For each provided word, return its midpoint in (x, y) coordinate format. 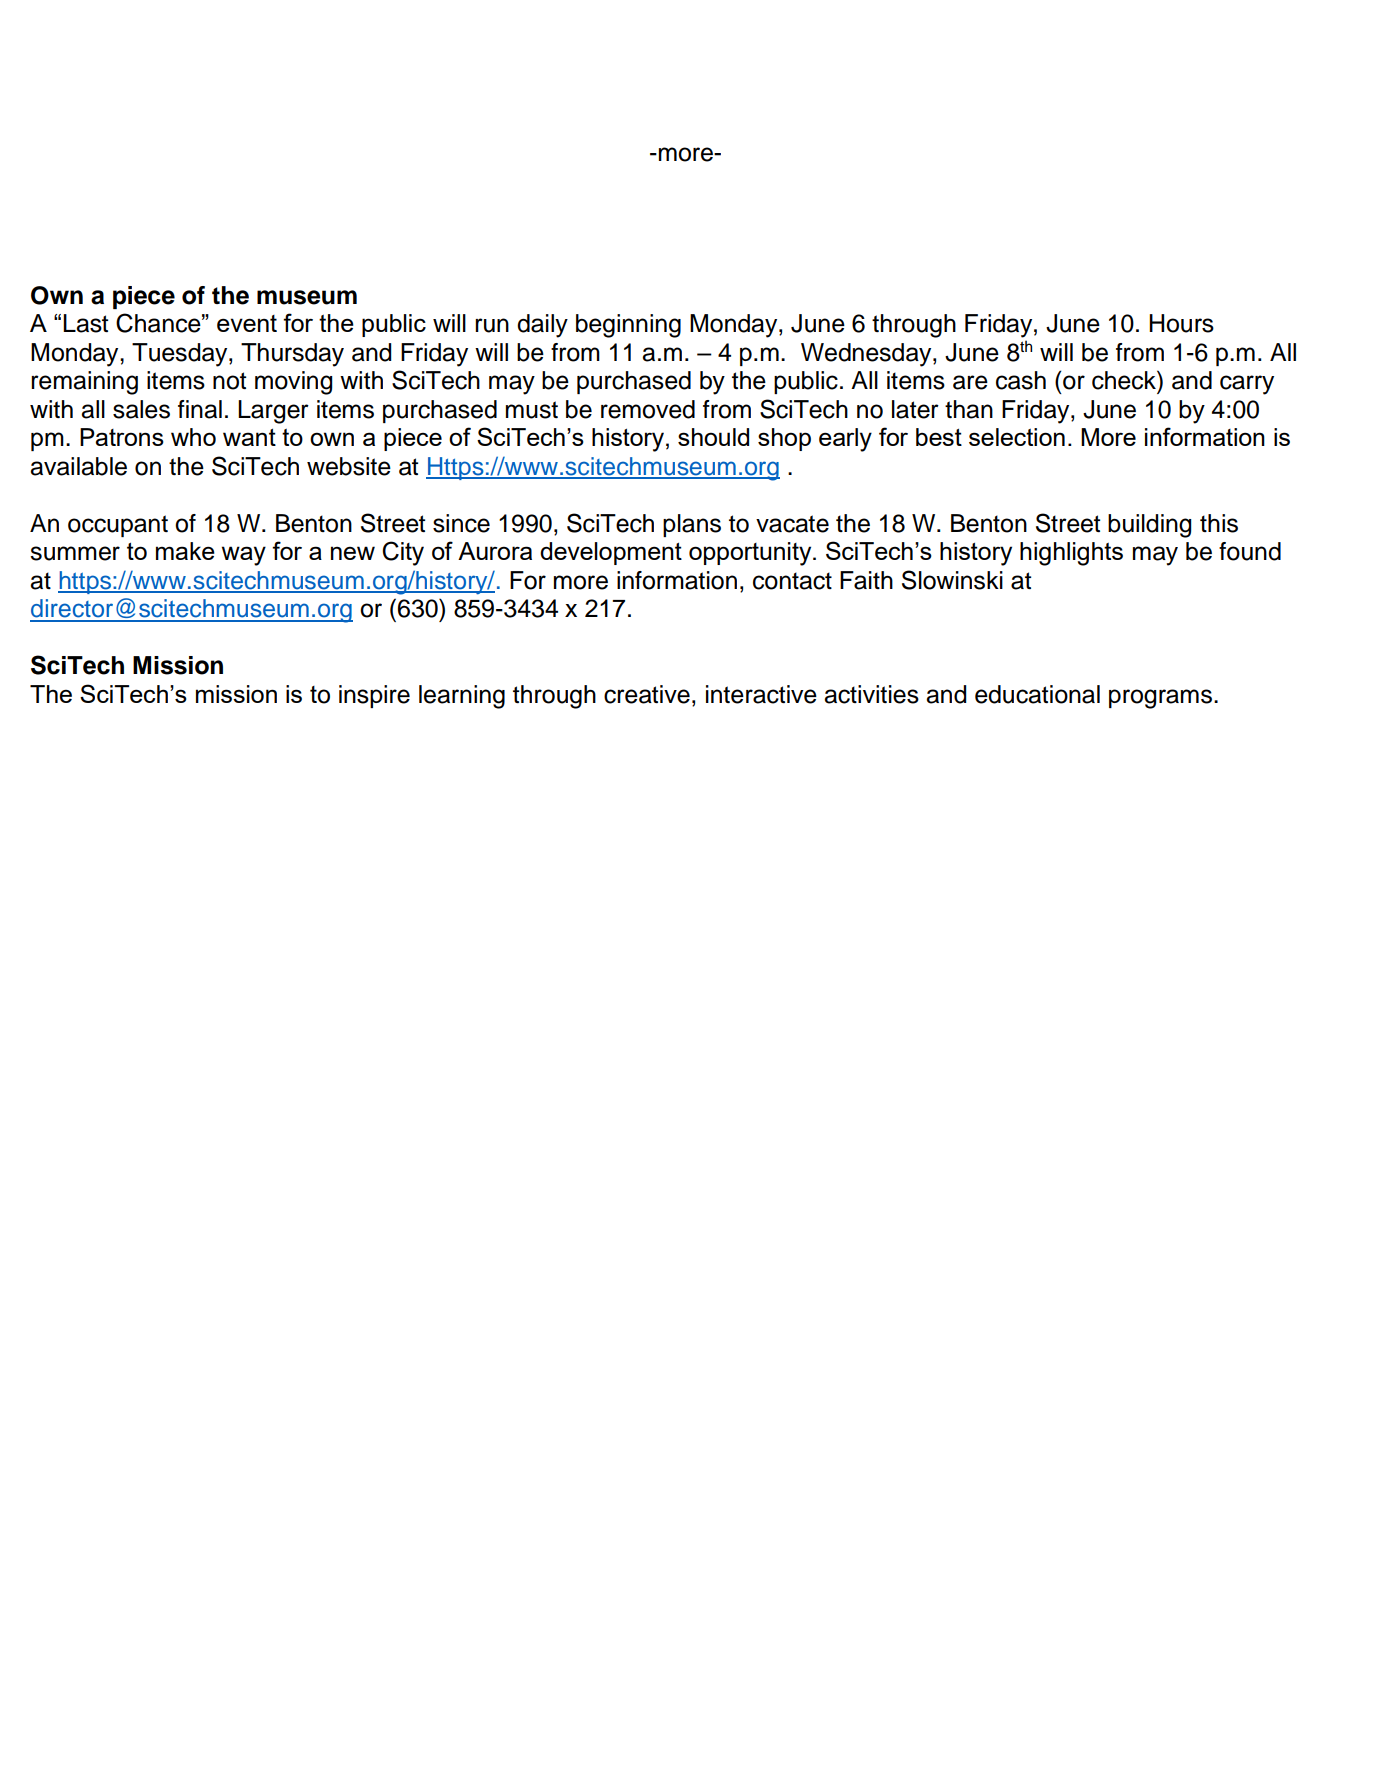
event (247, 323)
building (1149, 526)
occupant (118, 526)
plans (692, 525)
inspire (374, 696)
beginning (628, 326)
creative (647, 694)
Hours (1181, 323)
